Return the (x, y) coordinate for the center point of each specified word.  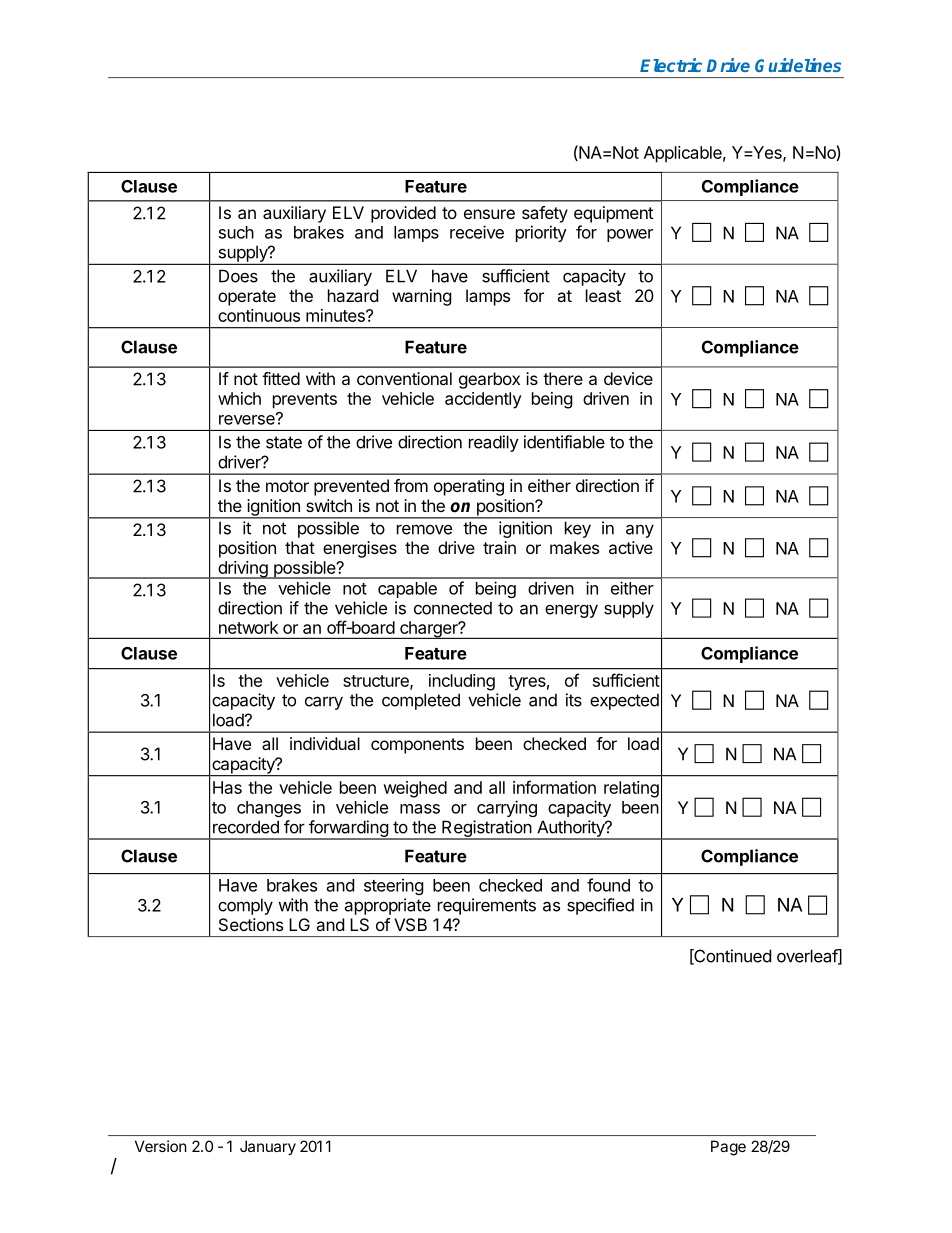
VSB (410, 924)
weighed (415, 789)
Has (227, 787)
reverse (248, 419)
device (628, 378)
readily (494, 443)
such (236, 232)
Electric (671, 65)
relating (631, 789)
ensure (489, 214)
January (268, 1147)
